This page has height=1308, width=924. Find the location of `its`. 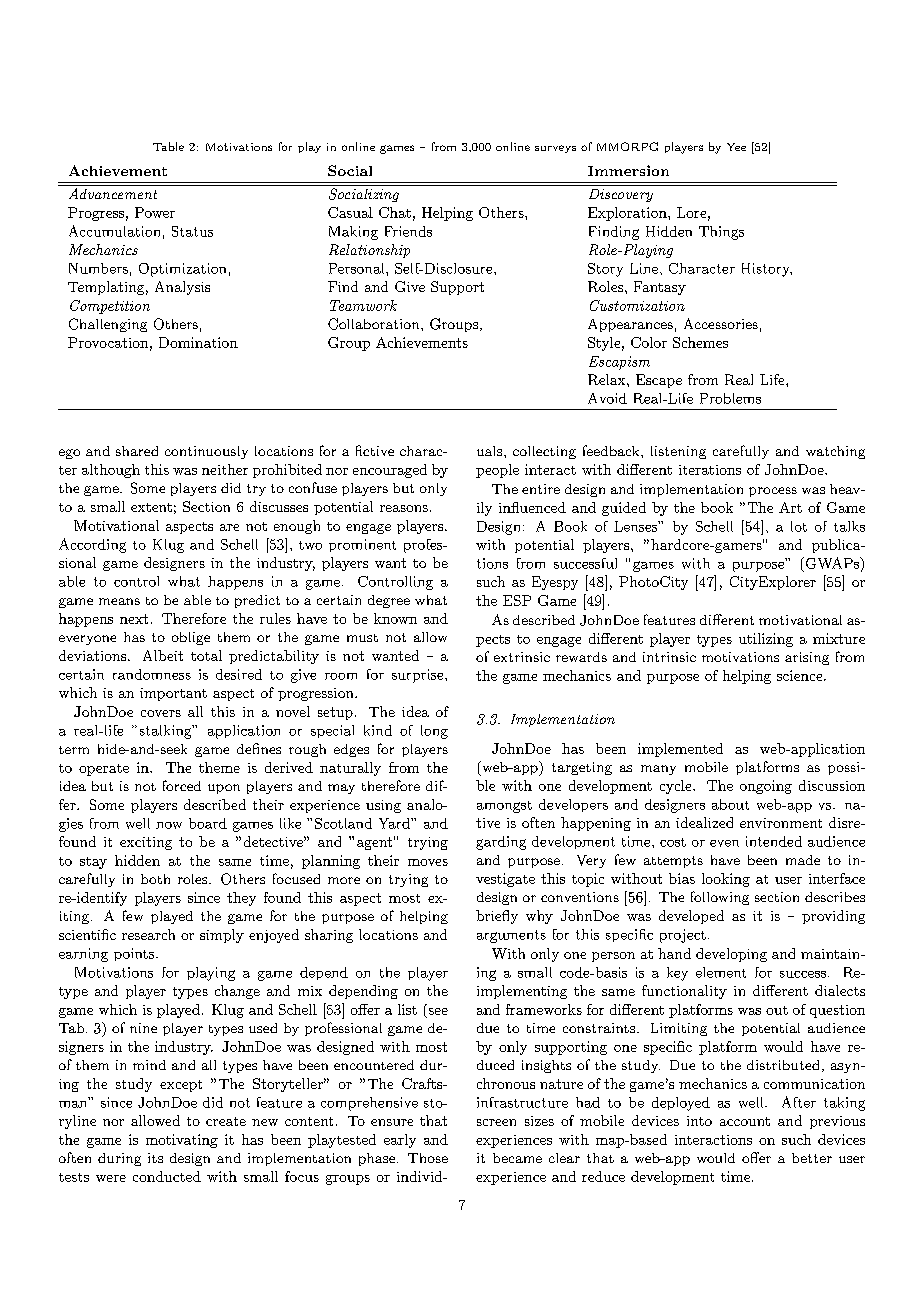

its is located at coordinates (155, 1158).
